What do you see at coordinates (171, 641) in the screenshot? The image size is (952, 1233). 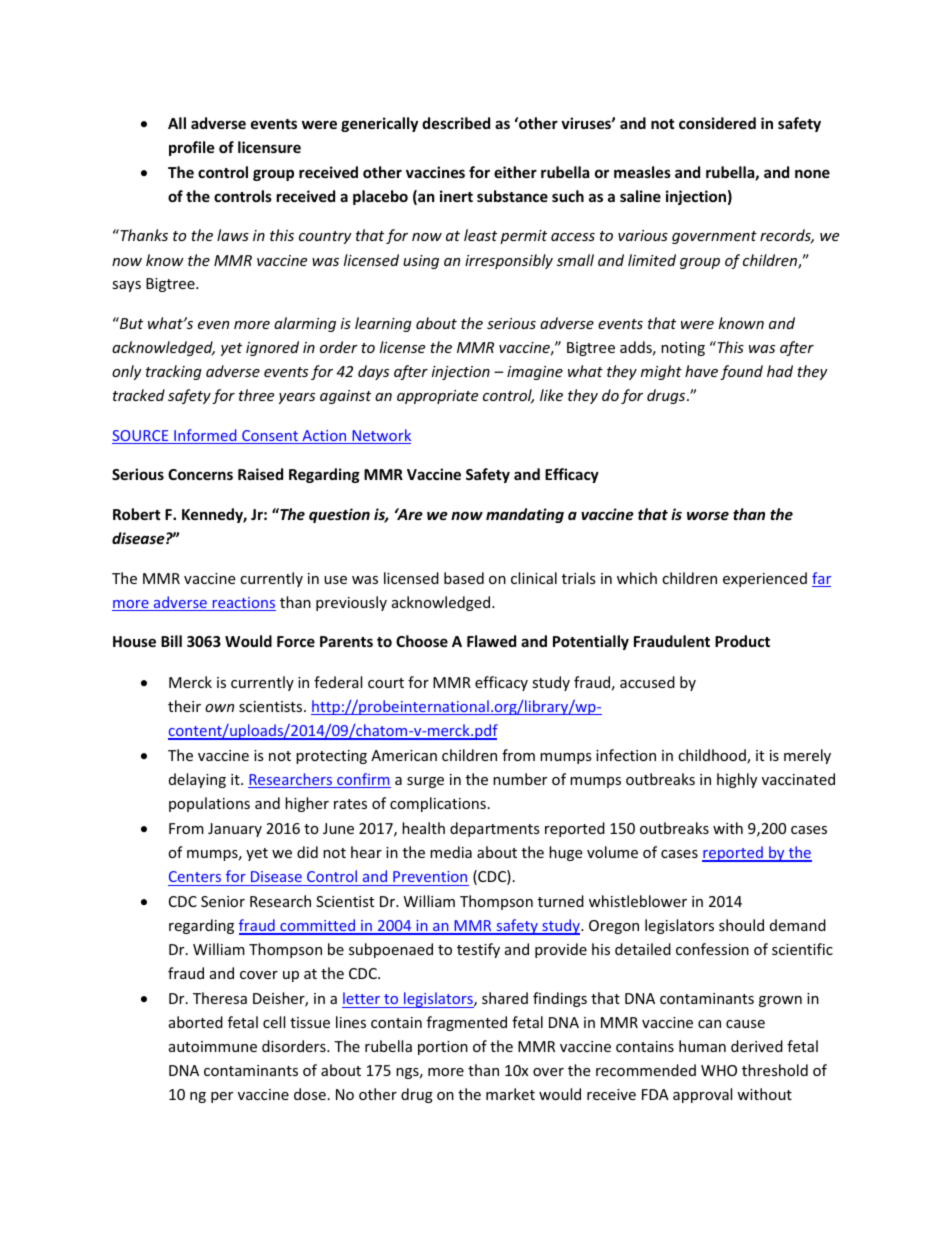 I see `Bill` at bounding box center [171, 641].
